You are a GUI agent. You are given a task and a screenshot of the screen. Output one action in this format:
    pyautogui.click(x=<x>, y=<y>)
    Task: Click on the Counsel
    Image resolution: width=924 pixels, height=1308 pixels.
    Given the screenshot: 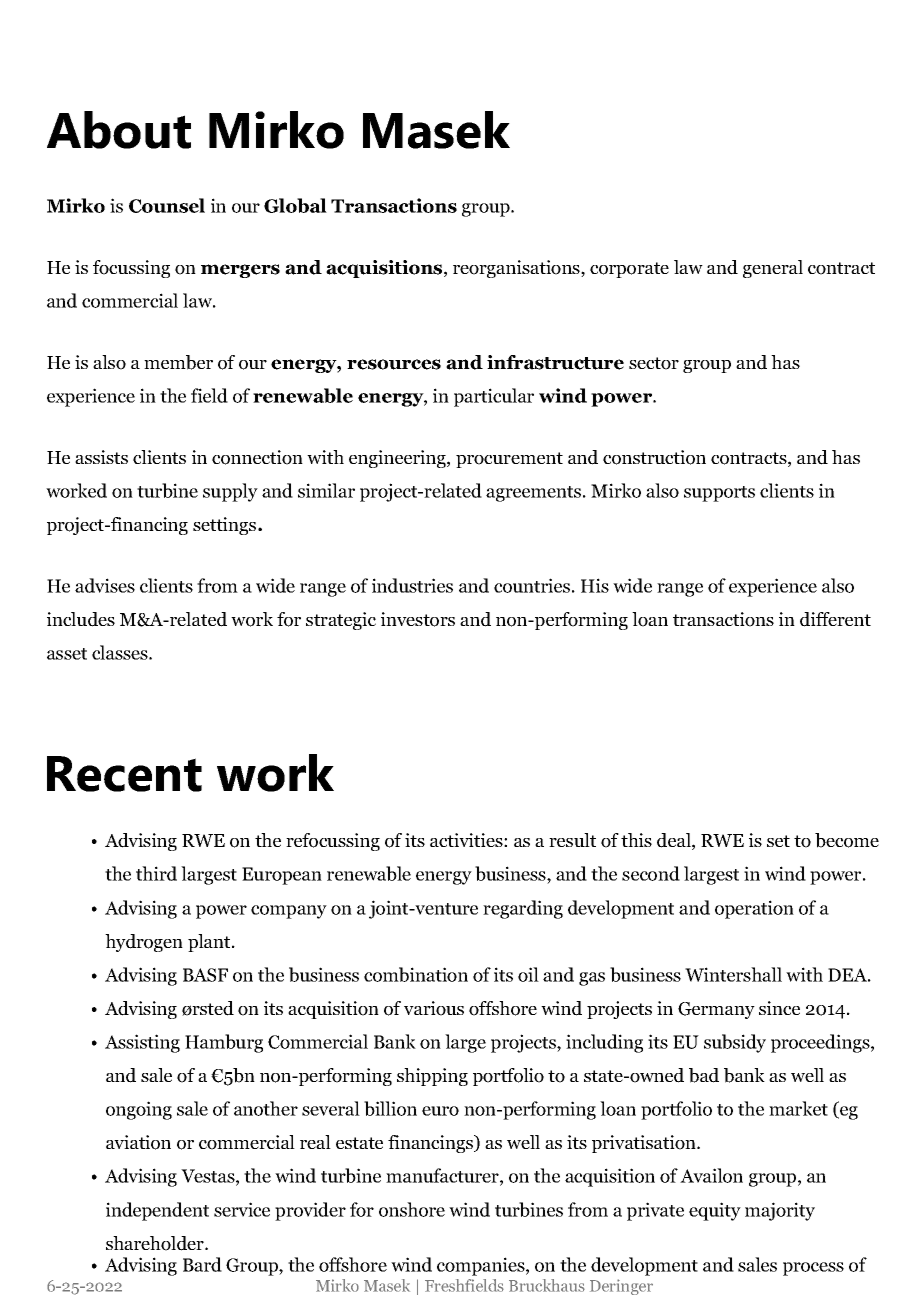 What is the action you would take?
    pyautogui.click(x=167, y=205)
